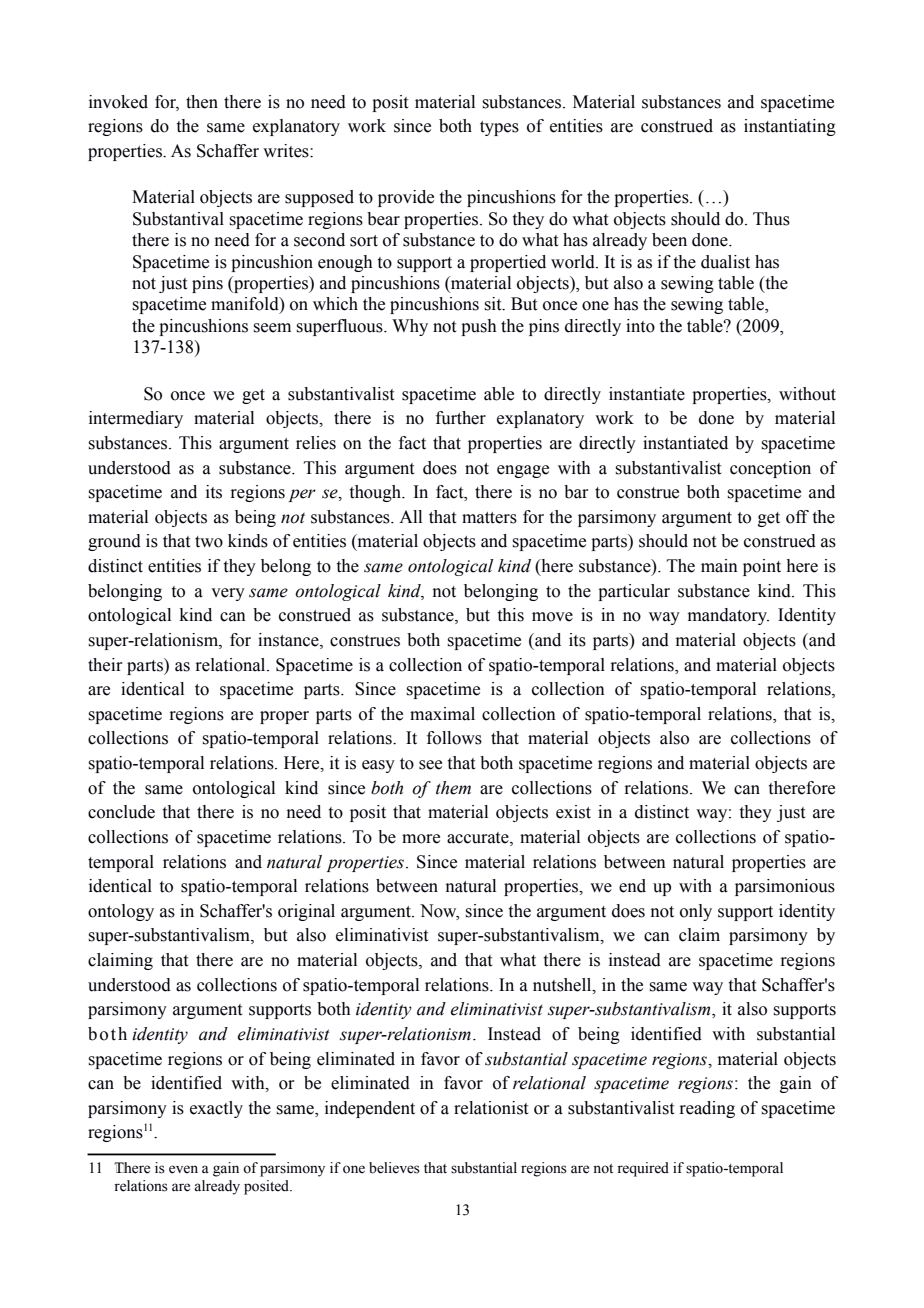  Describe the element at coordinates (728, 616) in the screenshot. I see `mandatory` at that location.
